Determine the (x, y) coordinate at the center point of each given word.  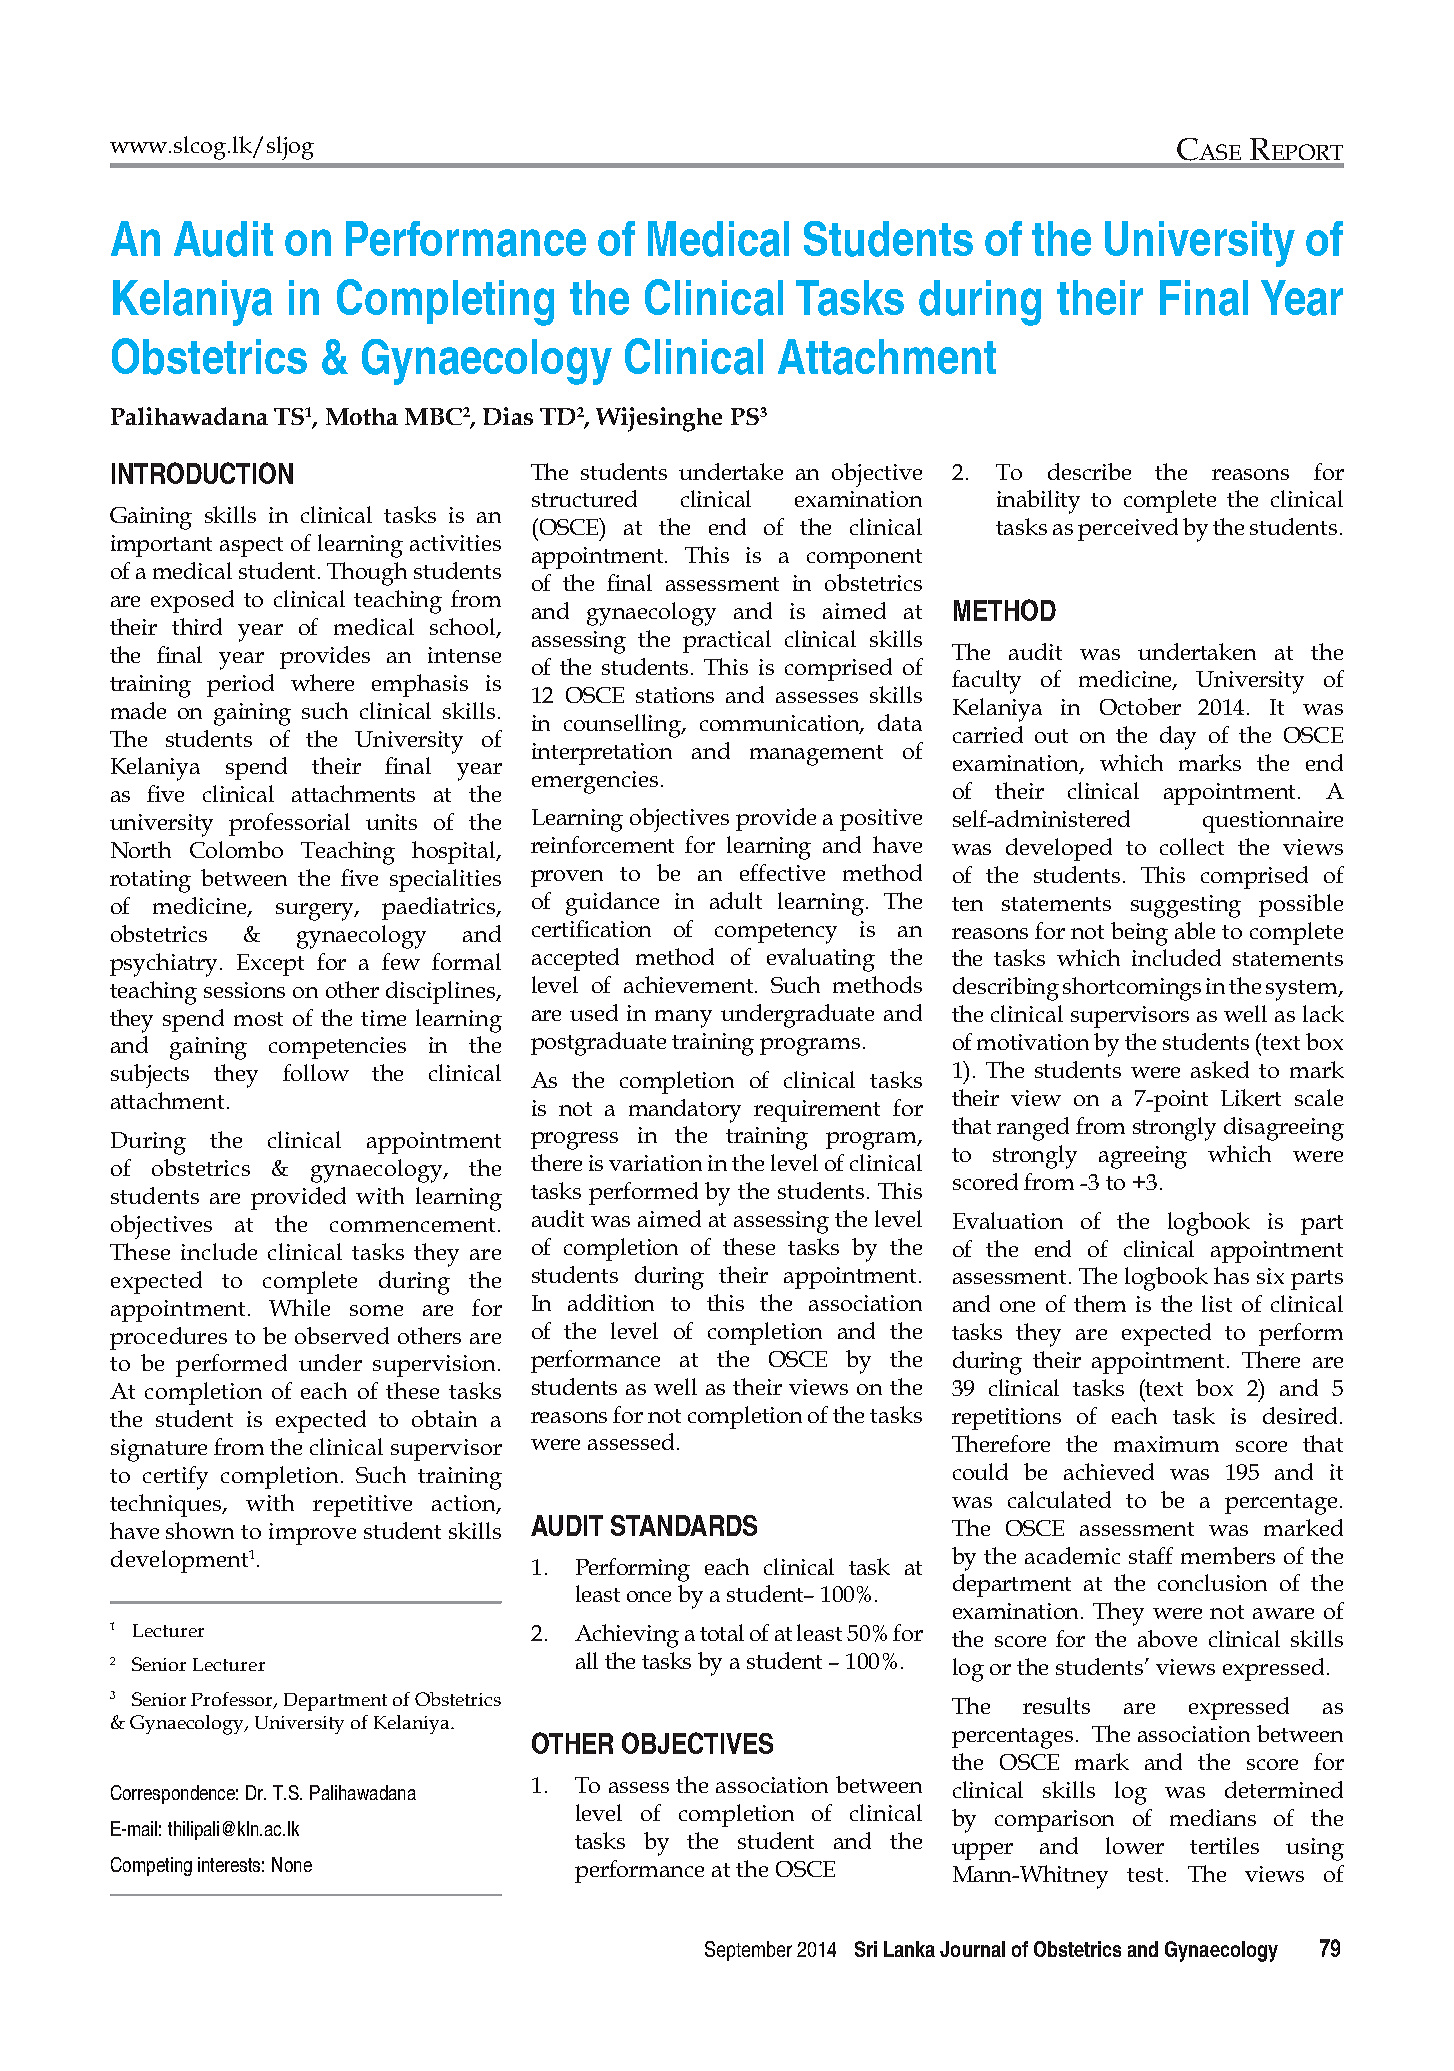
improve (312, 1534)
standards (684, 1525)
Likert (1251, 1097)
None (292, 1864)
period (240, 685)
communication (781, 724)
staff (1151, 1555)
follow (316, 1072)
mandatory (685, 1111)
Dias (508, 416)
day (1178, 738)
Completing (445, 302)
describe (1089, 471)
